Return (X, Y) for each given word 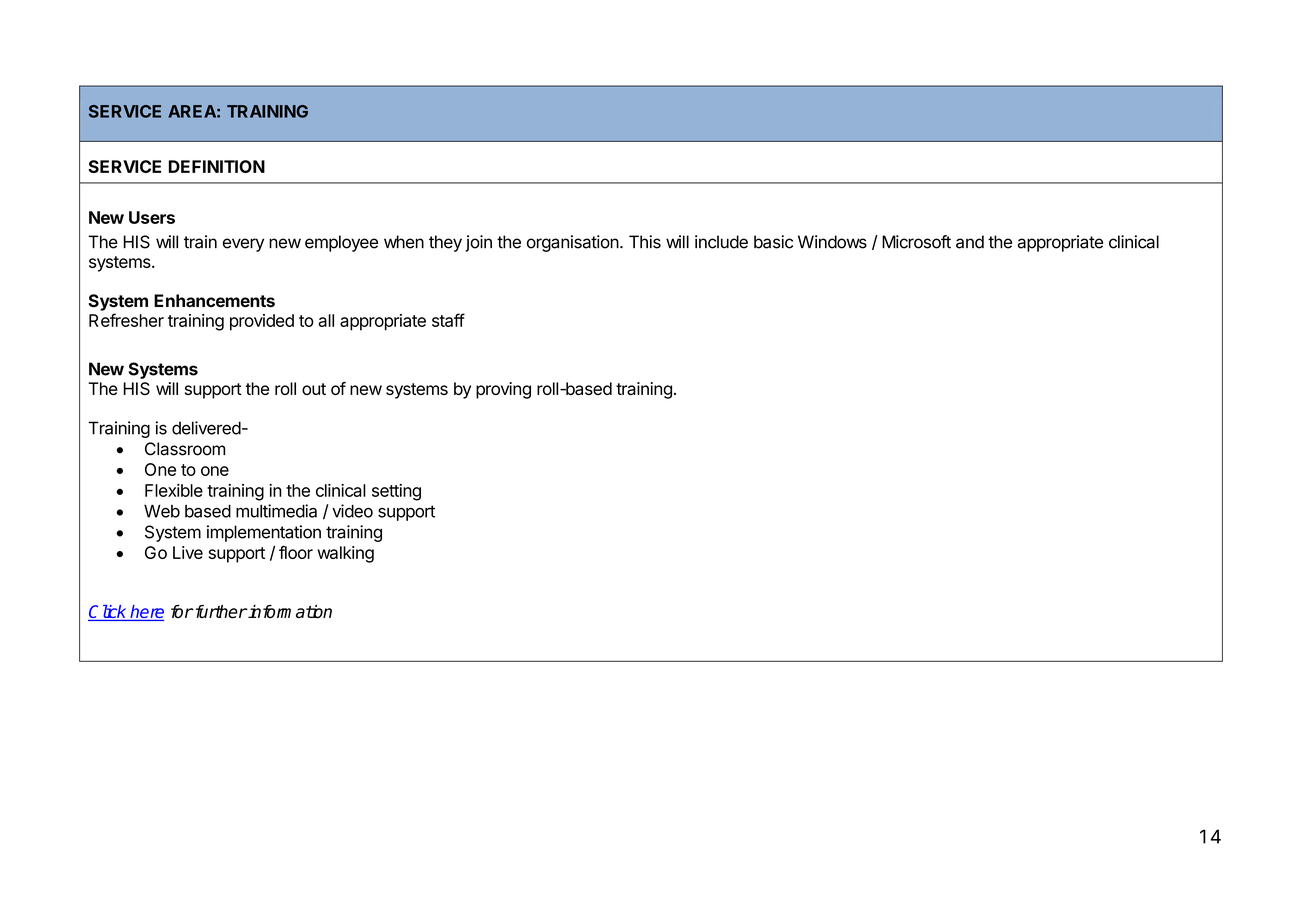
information (289, 612)
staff (448, 320)
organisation (573, 243)
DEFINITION (217, 166)
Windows (832, 242)
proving (503, 390)
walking (345, 554)
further (220, 612)
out (314, 389)
